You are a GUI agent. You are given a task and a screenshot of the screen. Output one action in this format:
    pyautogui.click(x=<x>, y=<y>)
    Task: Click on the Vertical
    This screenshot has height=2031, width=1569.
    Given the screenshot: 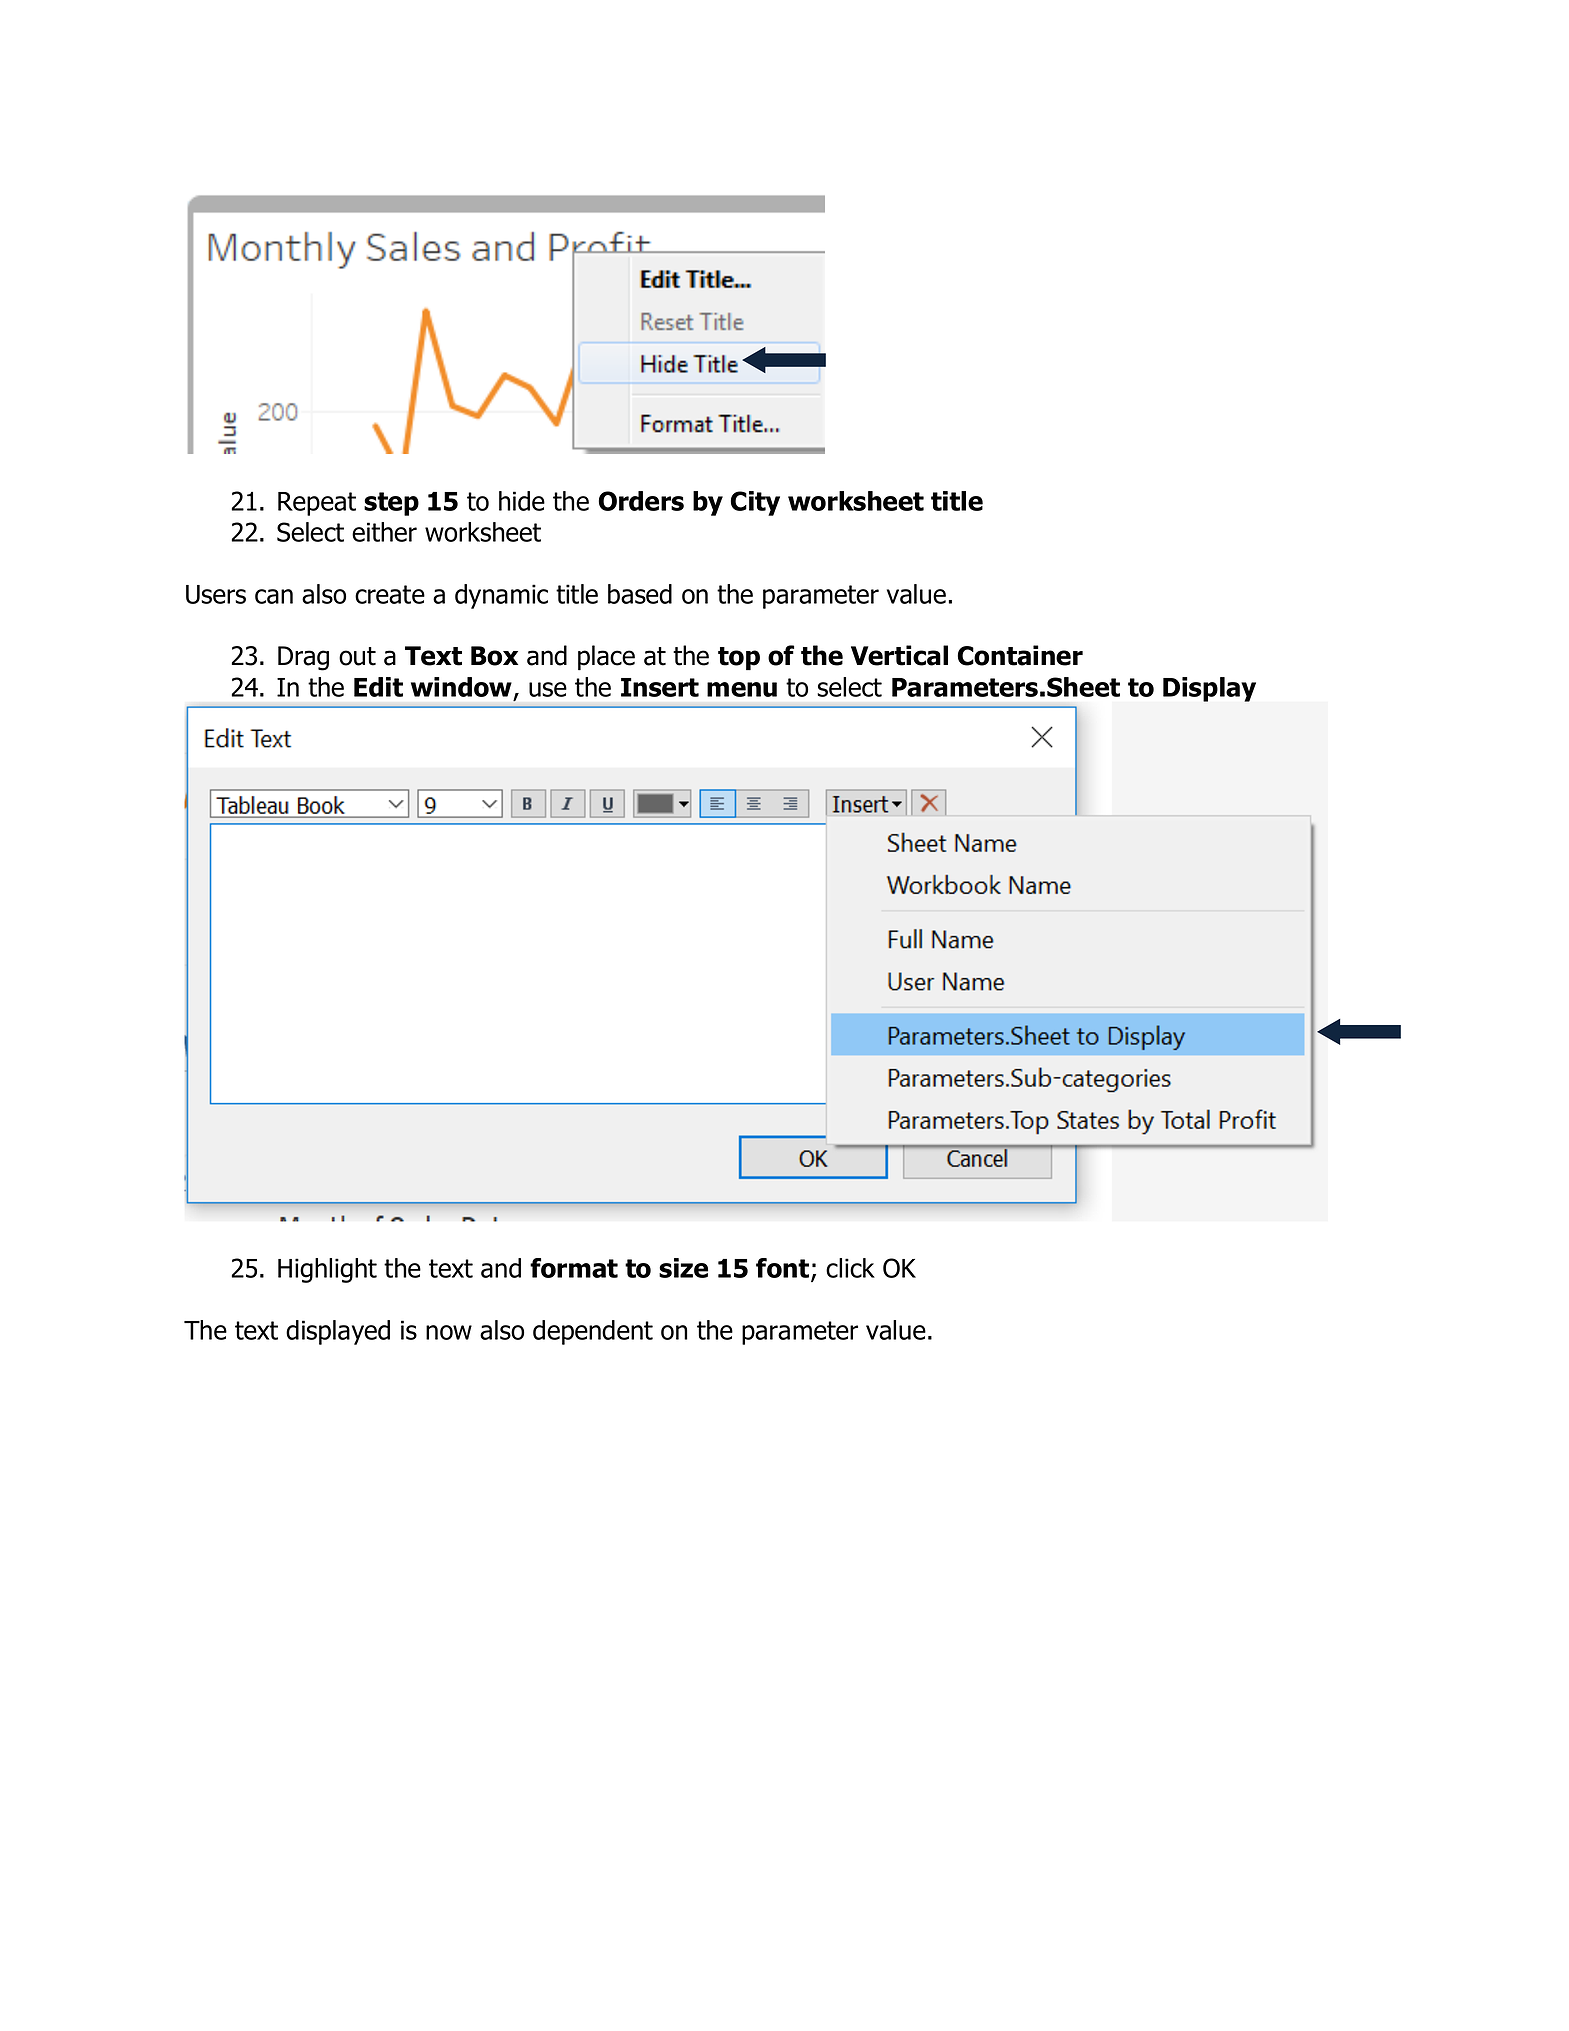 What is the action you would take?
    pyautogui.click(x=899, y=655)
